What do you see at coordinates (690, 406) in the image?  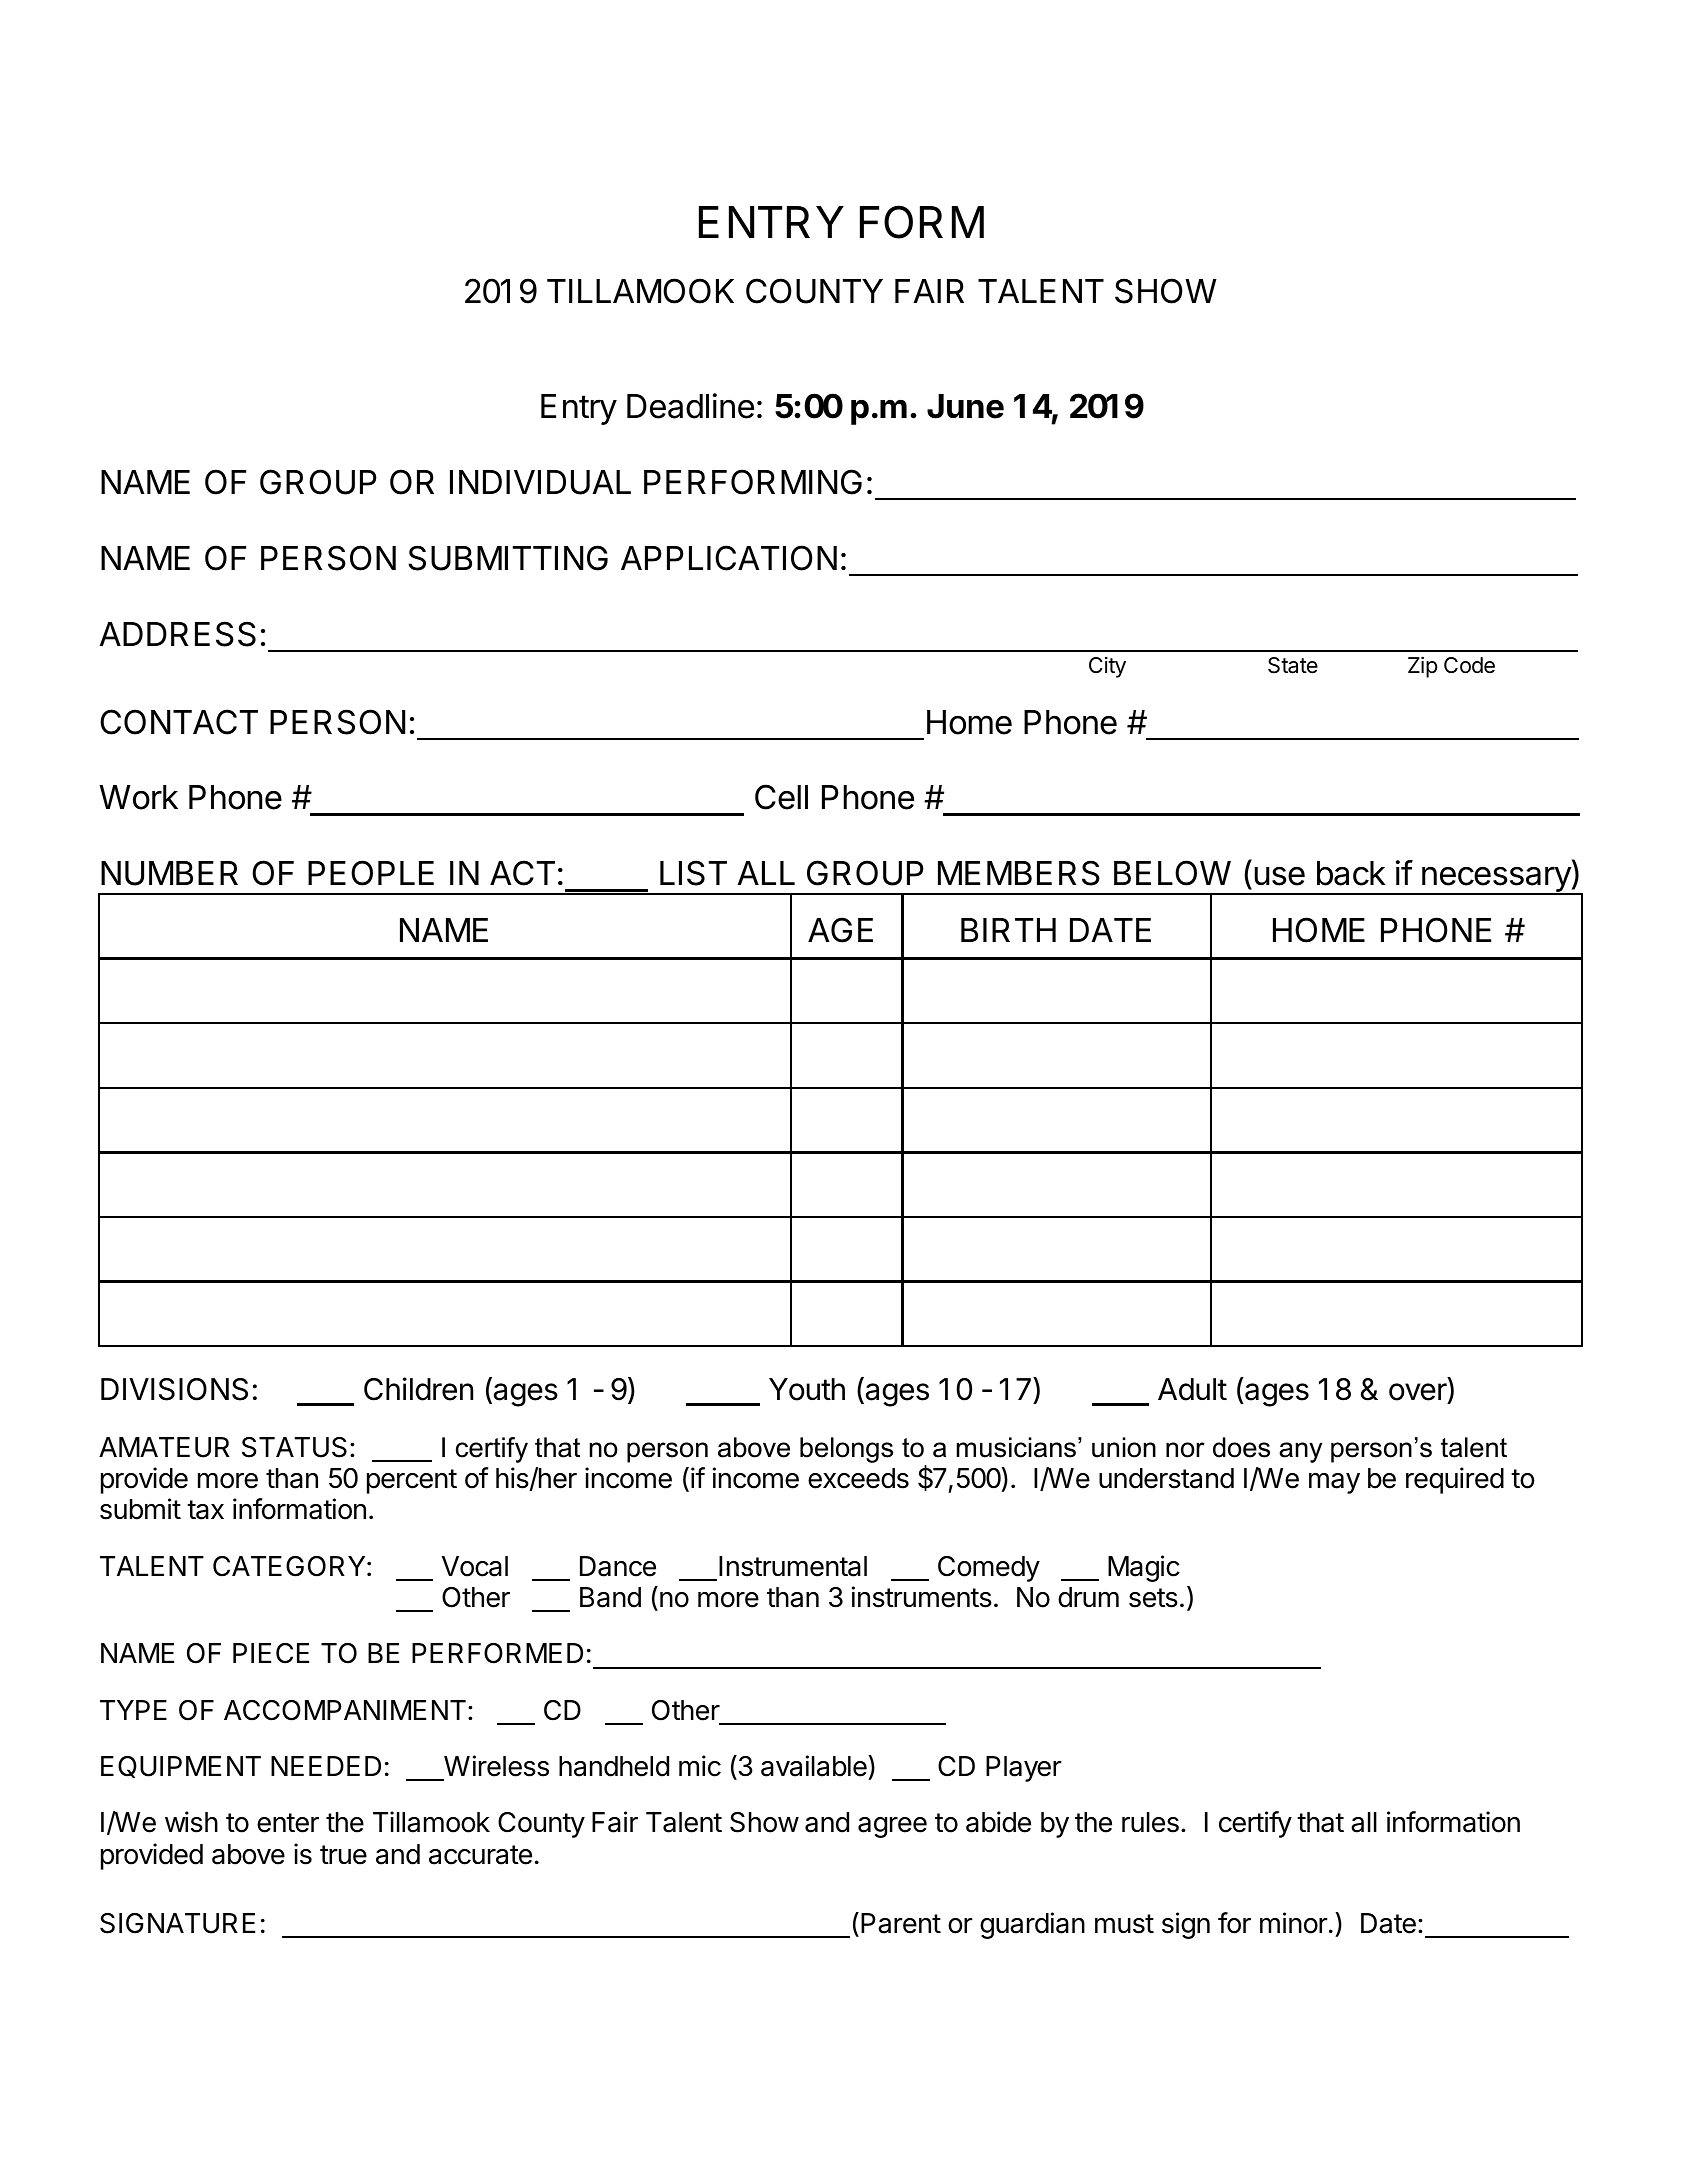 I see `Deadline` at bounding box center [690, 406].
